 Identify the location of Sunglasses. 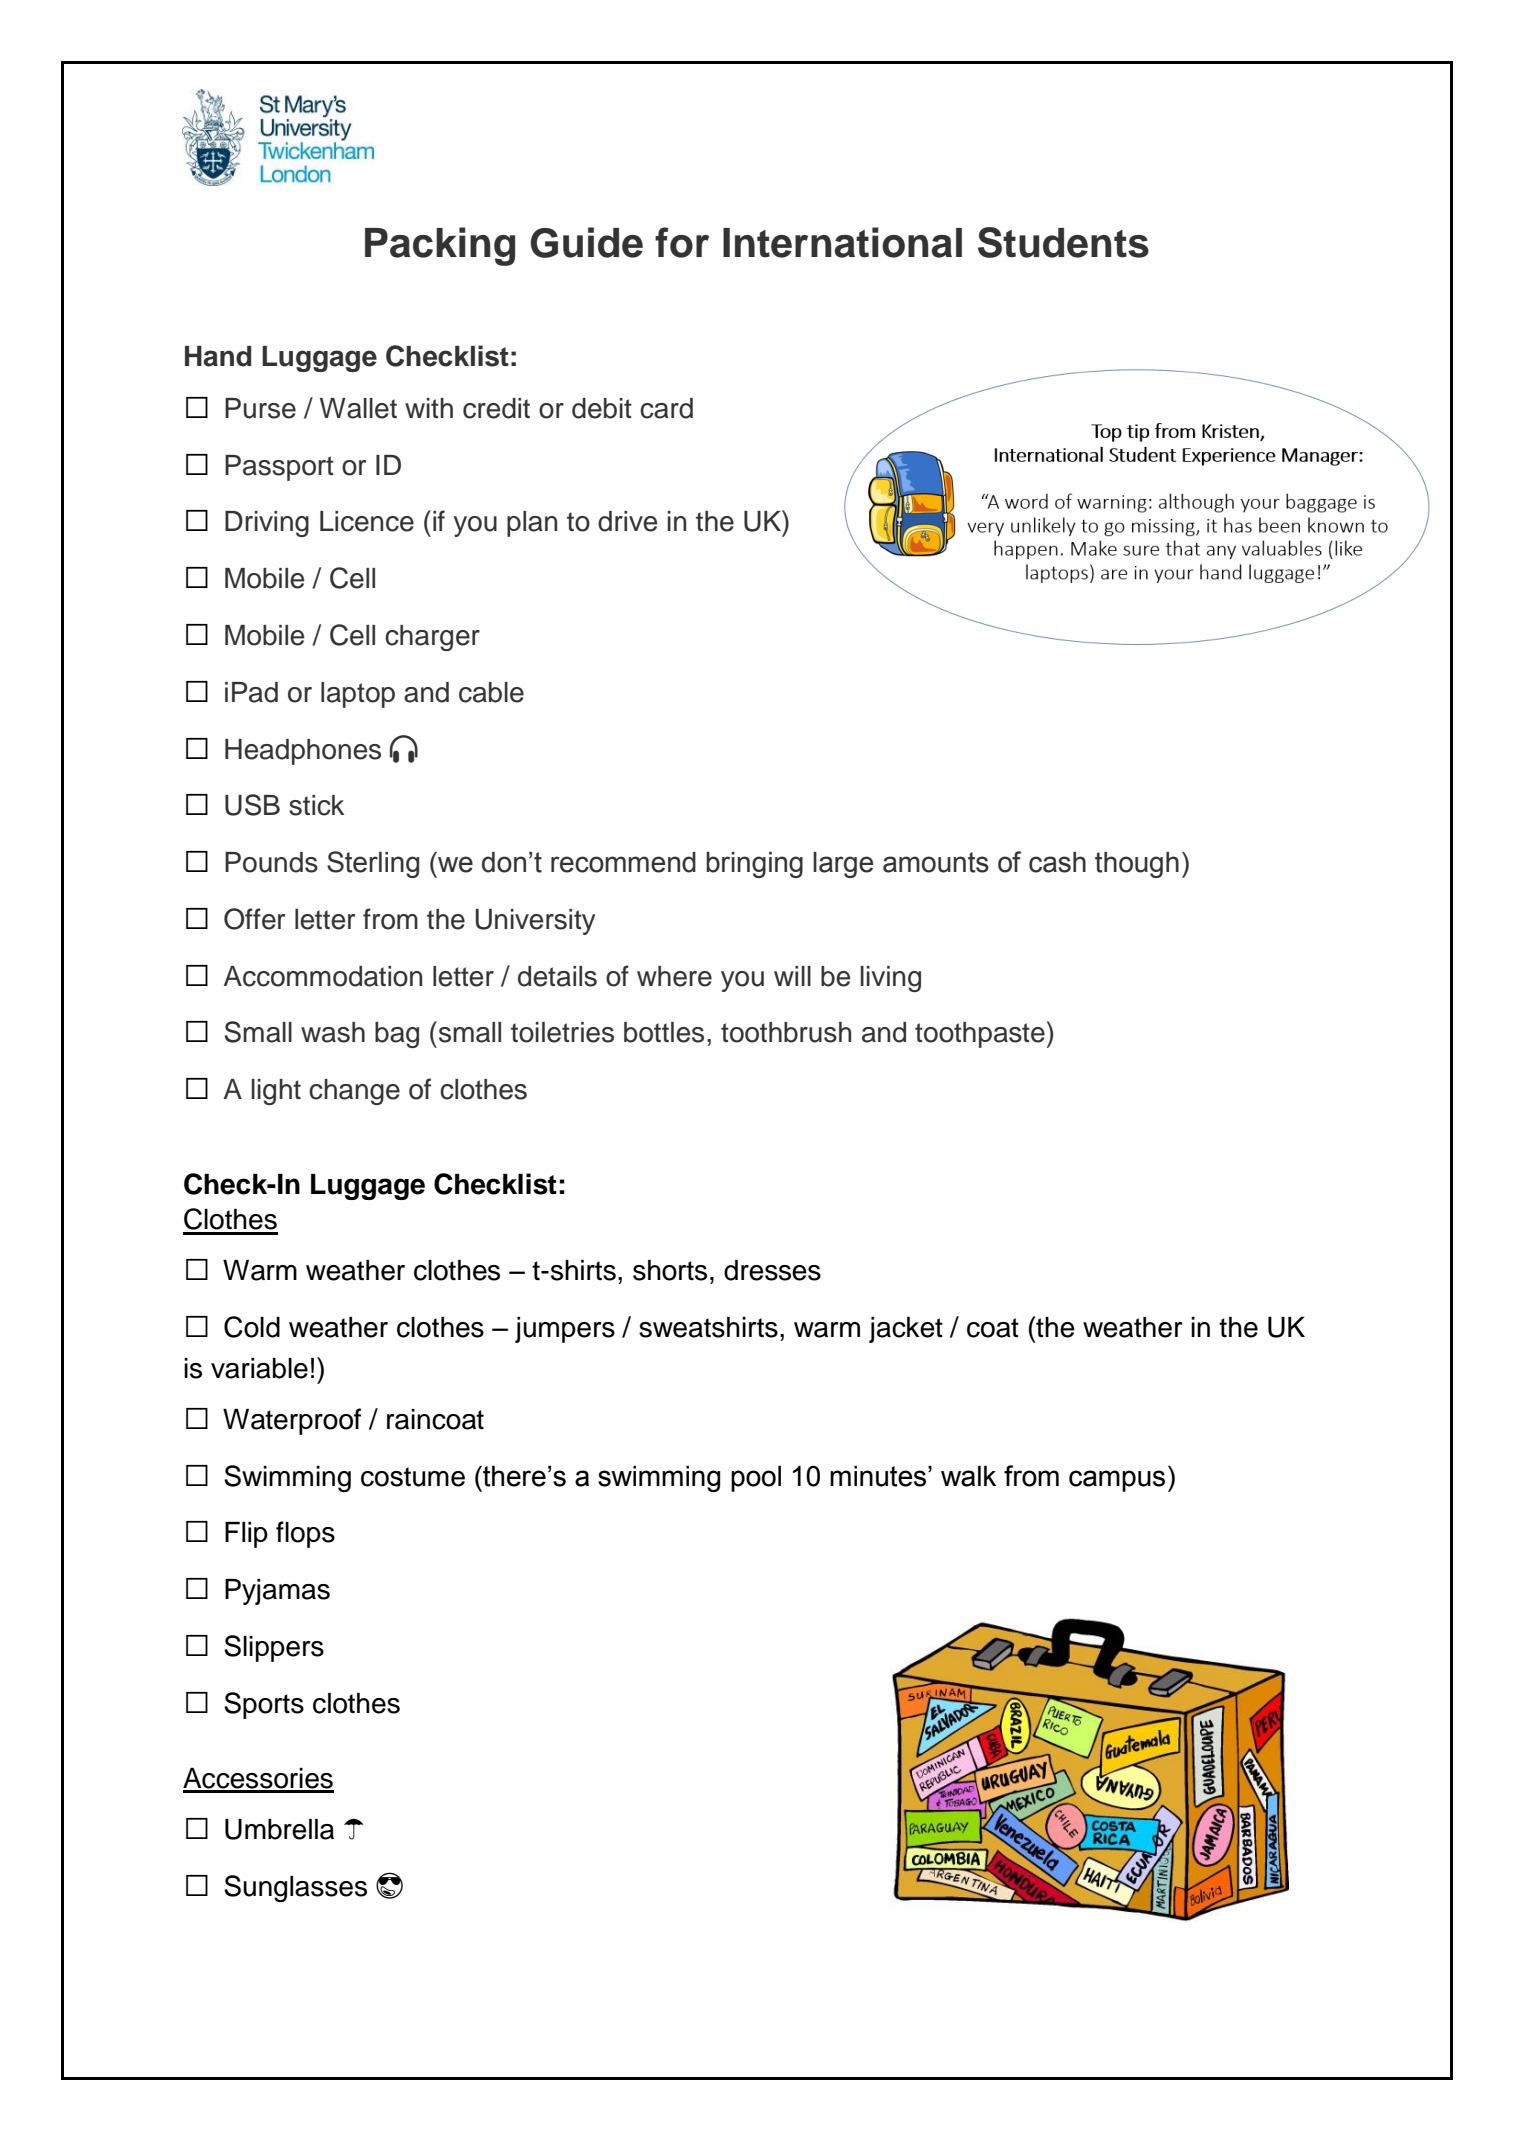
(295, 1888).
